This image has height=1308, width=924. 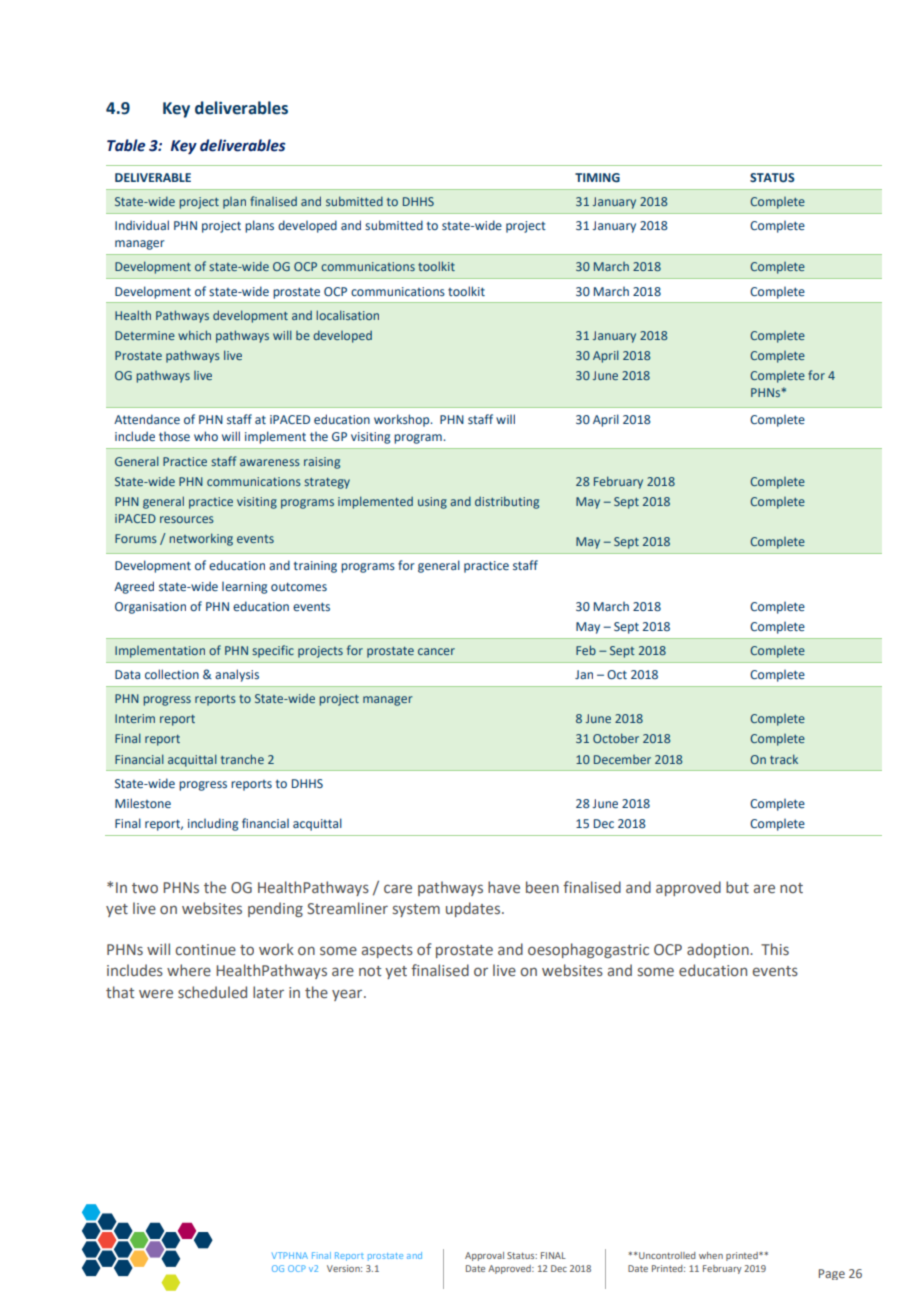 I want to click on Approval, so click(x=484, y=1256).
